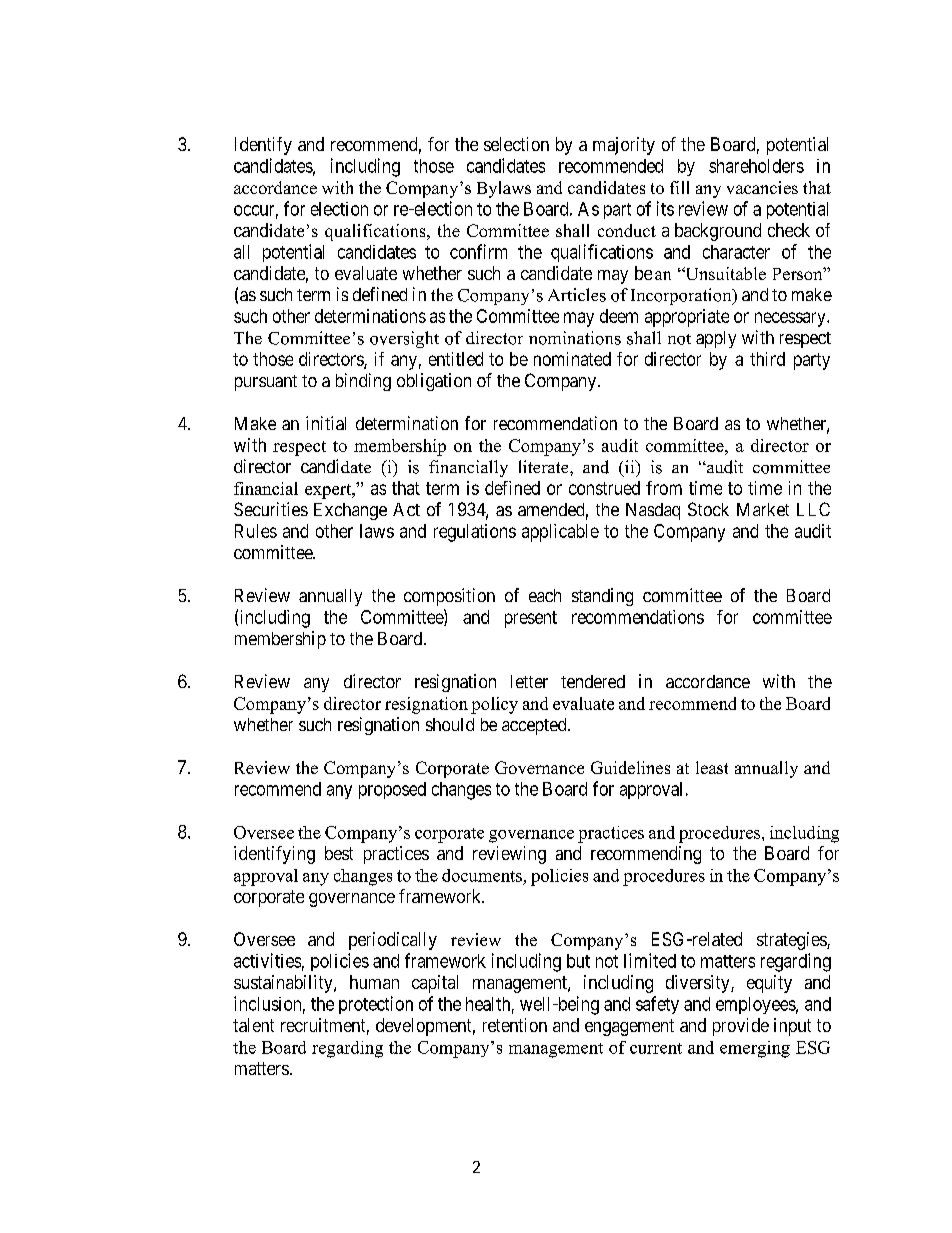 The image size is (952, 1233). I want to click on protection, so click(376, 1005).
